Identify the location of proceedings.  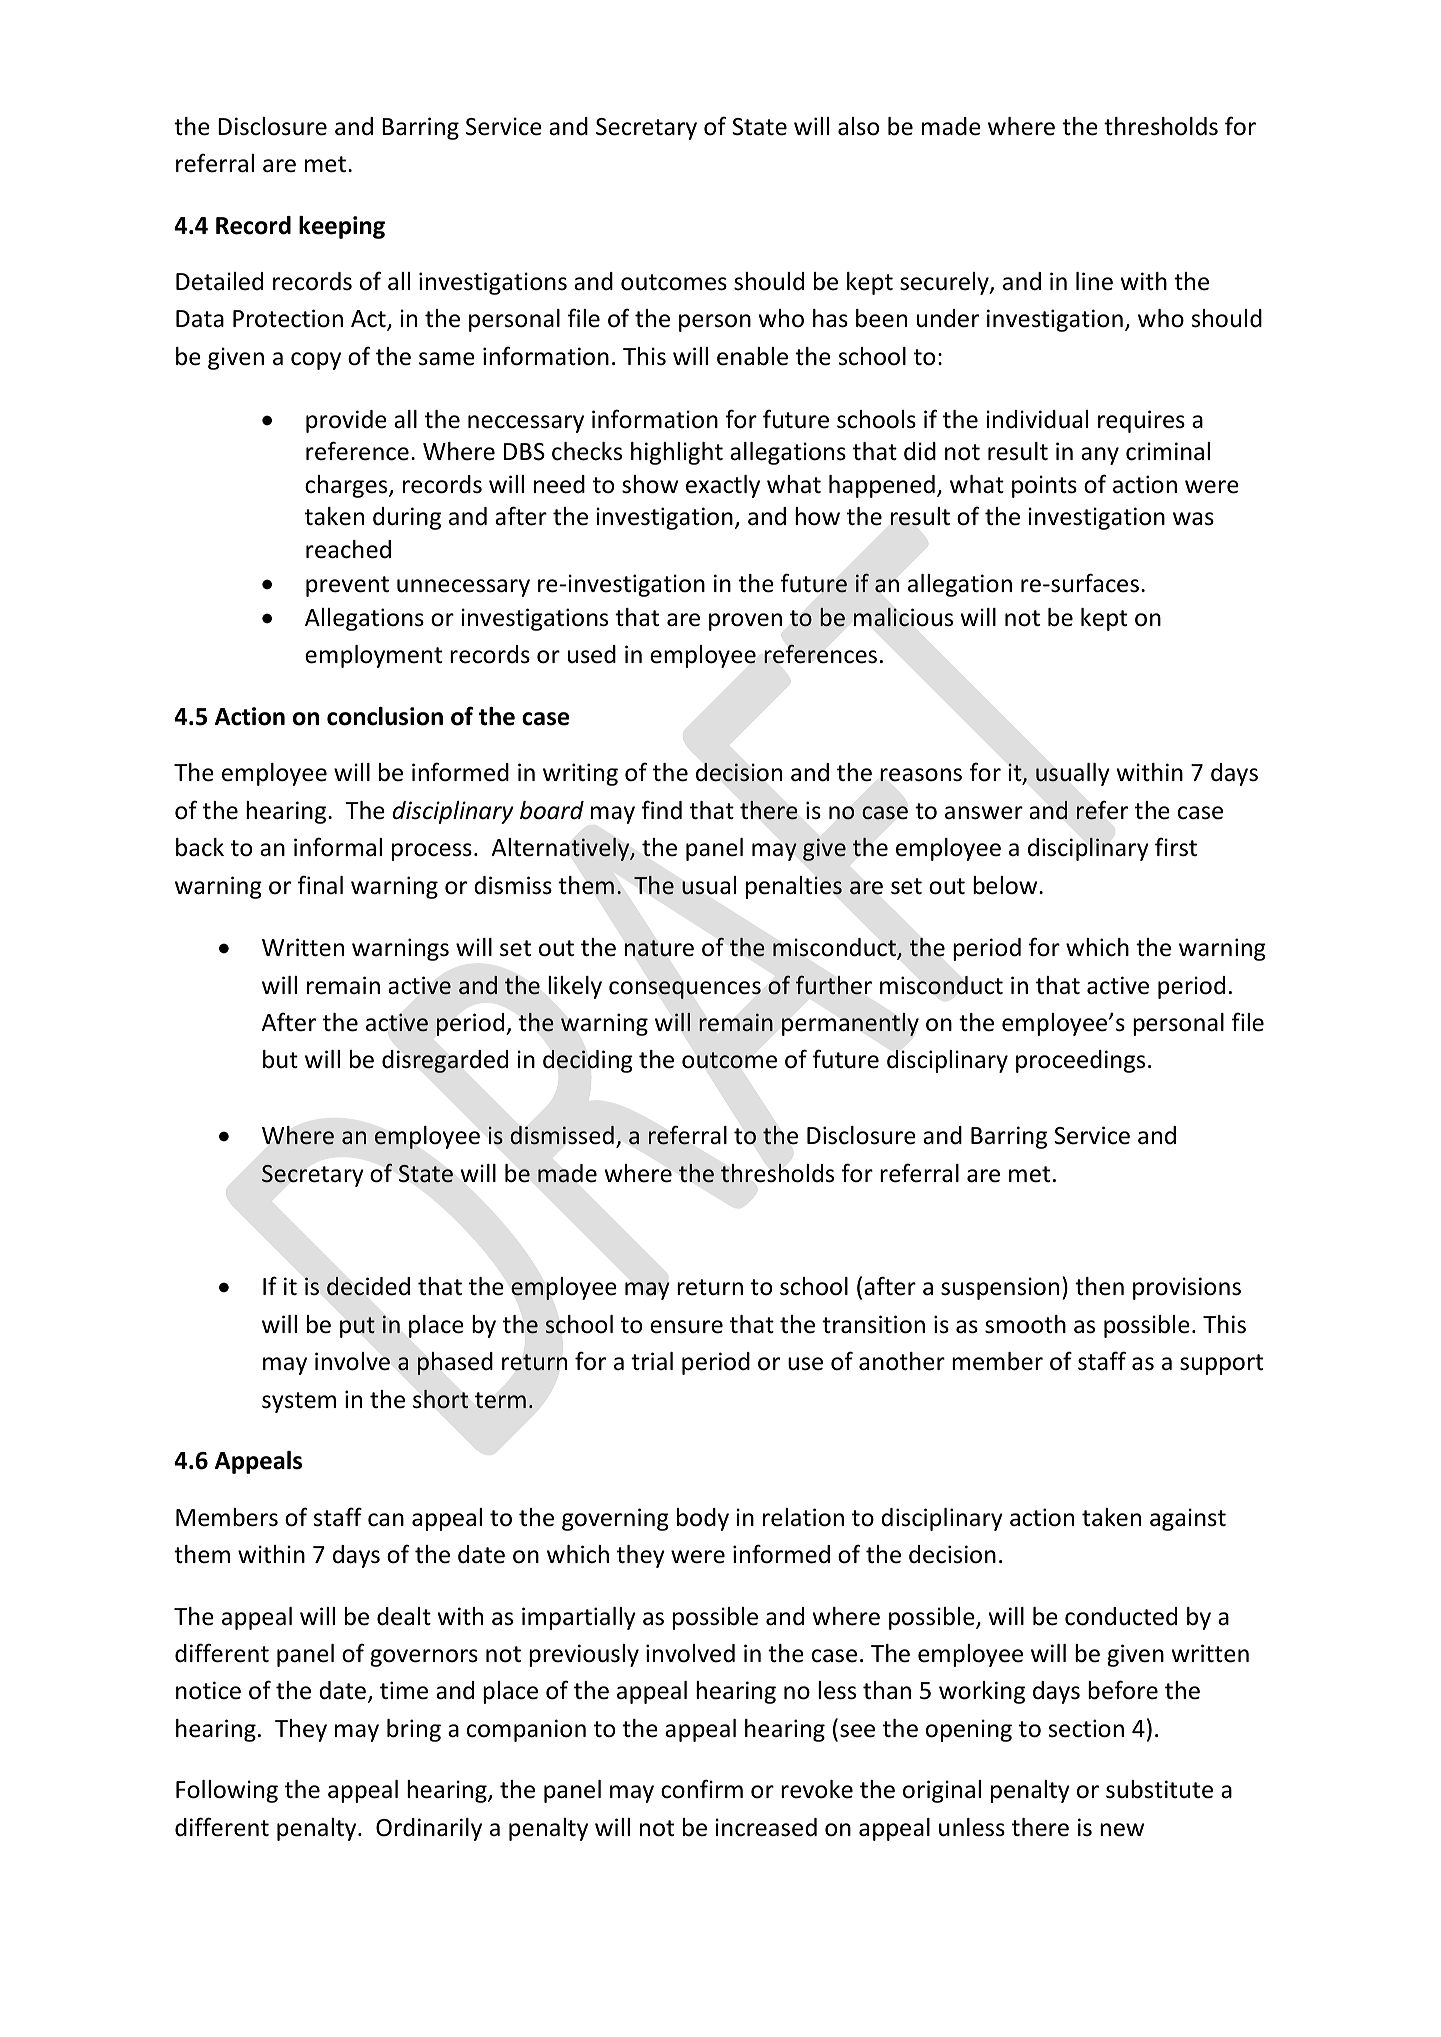
(1080, 1061).
